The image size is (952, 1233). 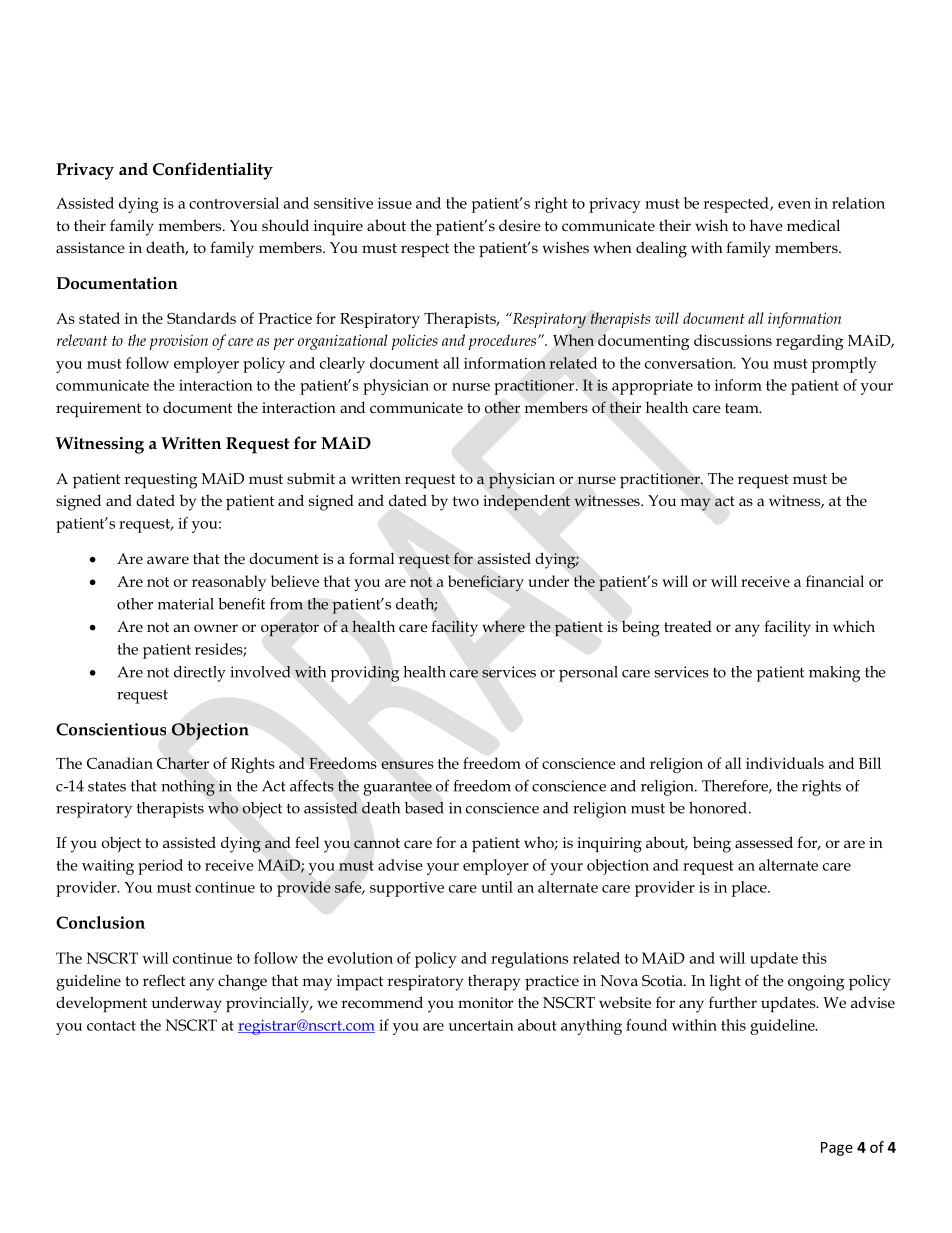 What do you see at coordinates (520, 225) in the document?
I see `desire` at bounding box center [520, 225].
